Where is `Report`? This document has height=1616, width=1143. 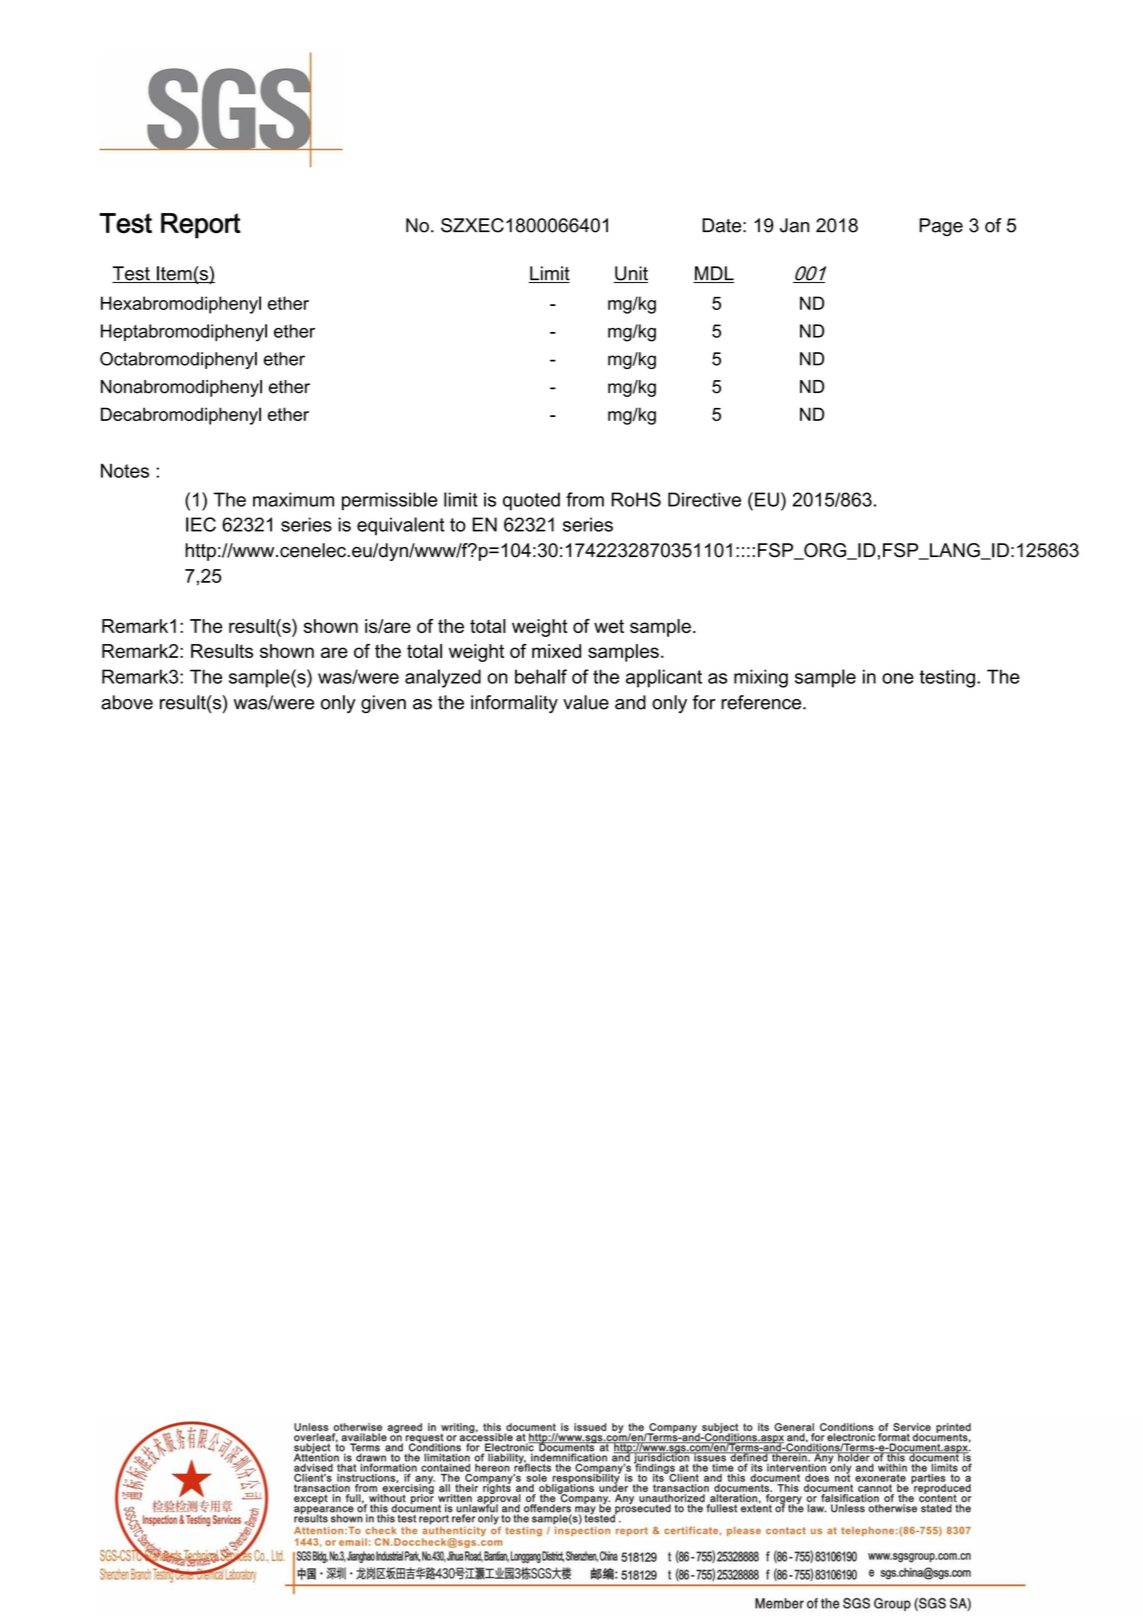
Report is located at coordinates (201, 226).
